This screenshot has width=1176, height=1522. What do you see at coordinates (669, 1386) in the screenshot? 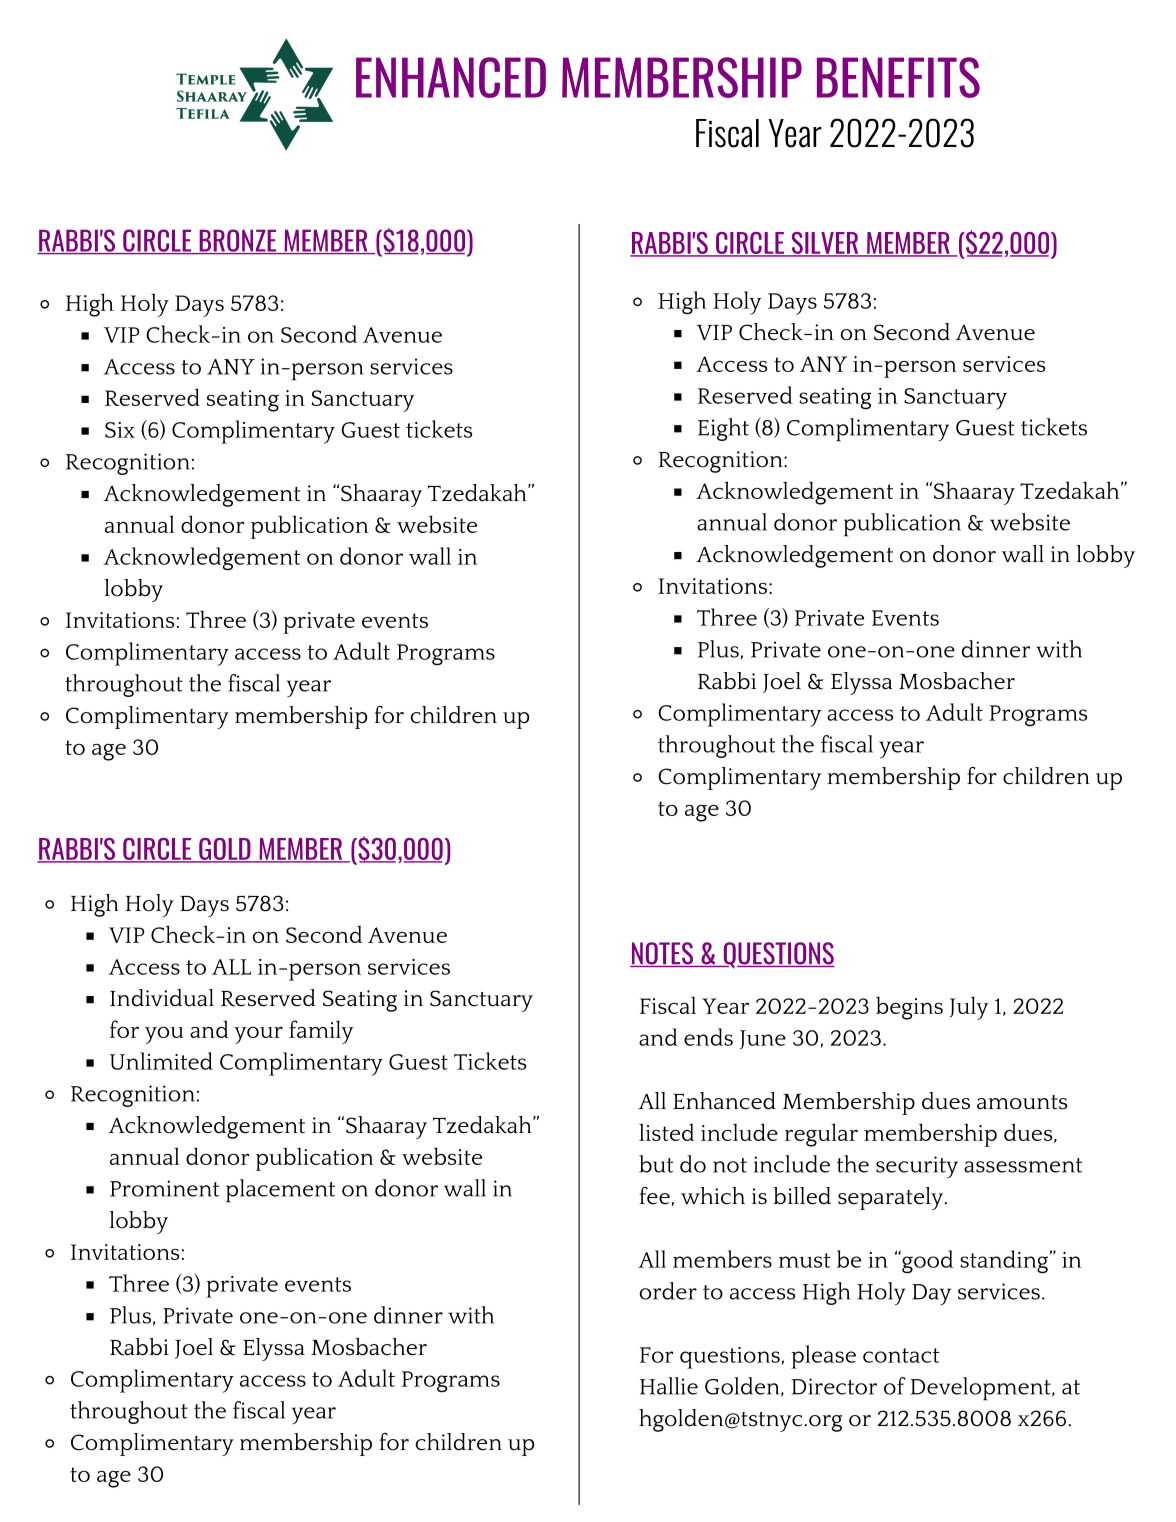
I see `Hallie` at bounding box center [669, 1386].
